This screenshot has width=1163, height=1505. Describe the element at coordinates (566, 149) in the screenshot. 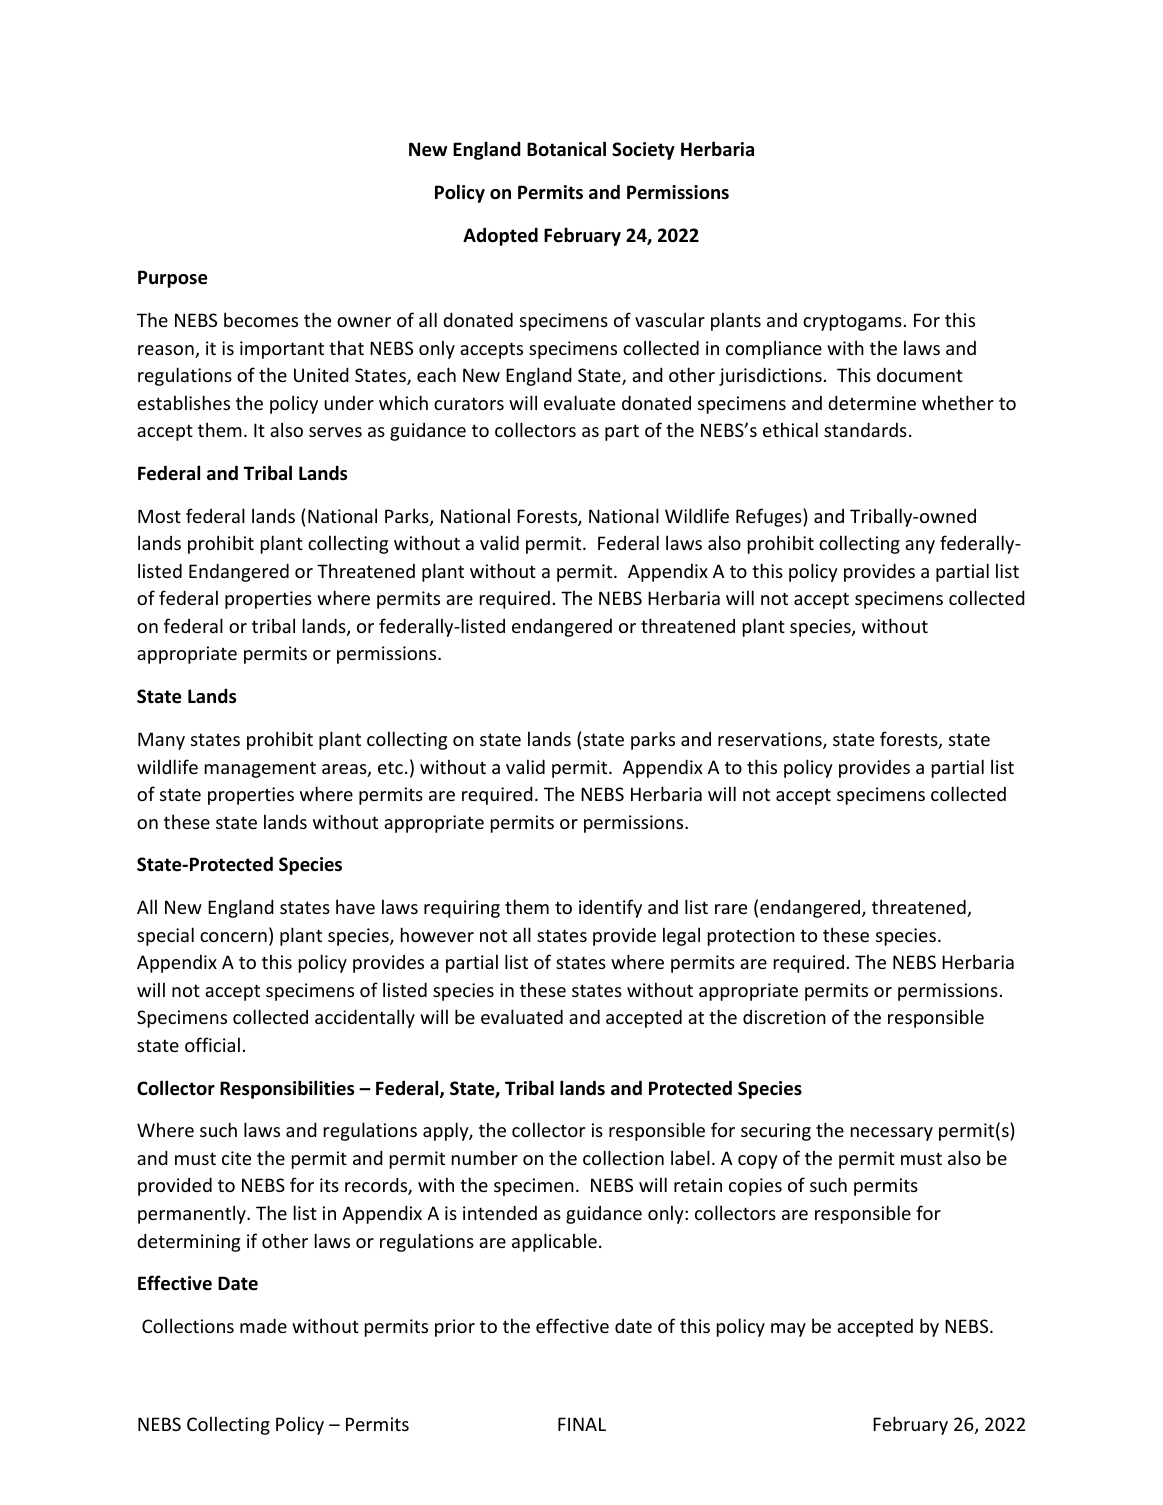

I see `Botanical` at that location.
